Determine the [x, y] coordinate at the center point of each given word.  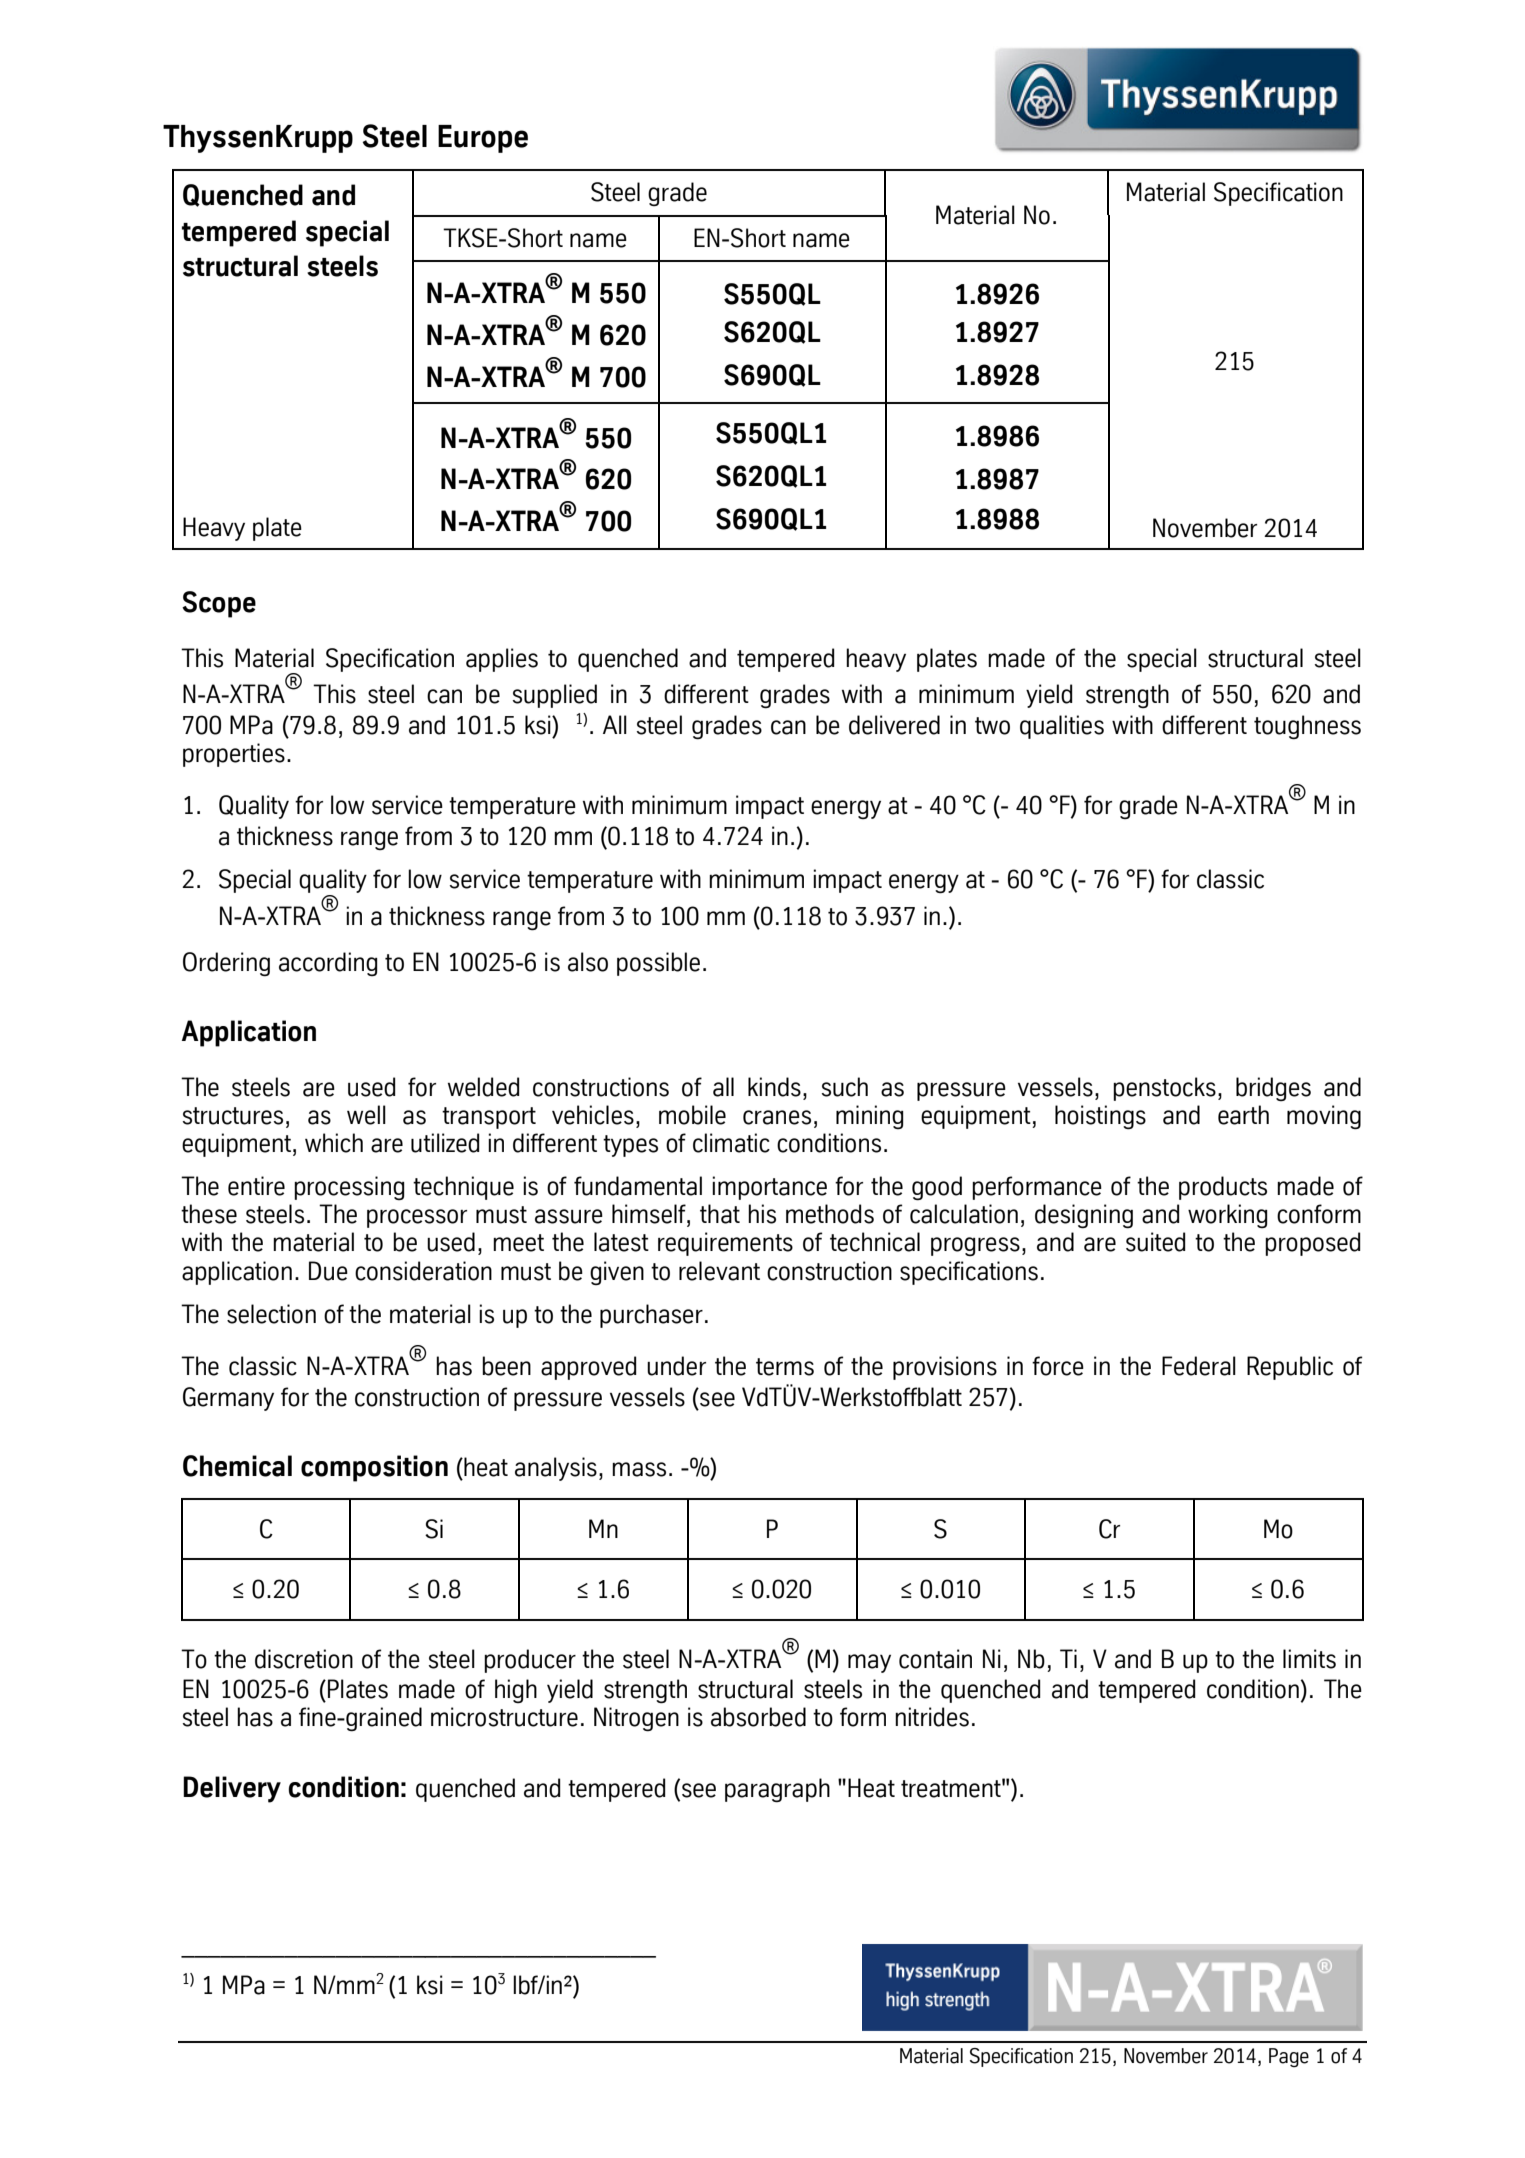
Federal [1199, 1366]
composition [374, 1468]
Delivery [232, 1789]
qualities [1062, 727]
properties [234, 755]
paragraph [777, 1790]
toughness [1307, 727]
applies [502, 660]
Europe [483, 139]
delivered [894, 725]
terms [785, 1367]
